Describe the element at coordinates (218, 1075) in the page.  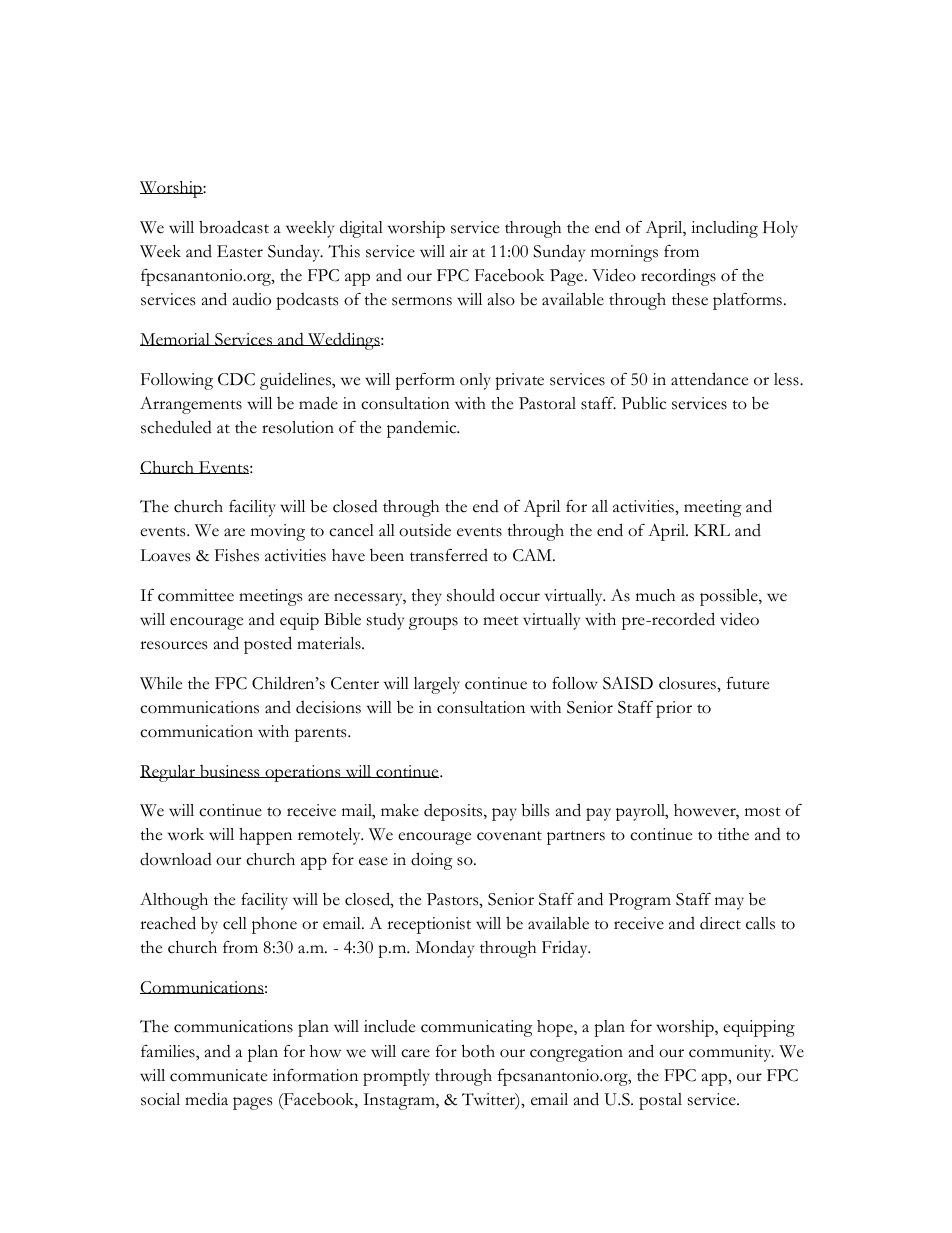
I see `communicate` at that location.
